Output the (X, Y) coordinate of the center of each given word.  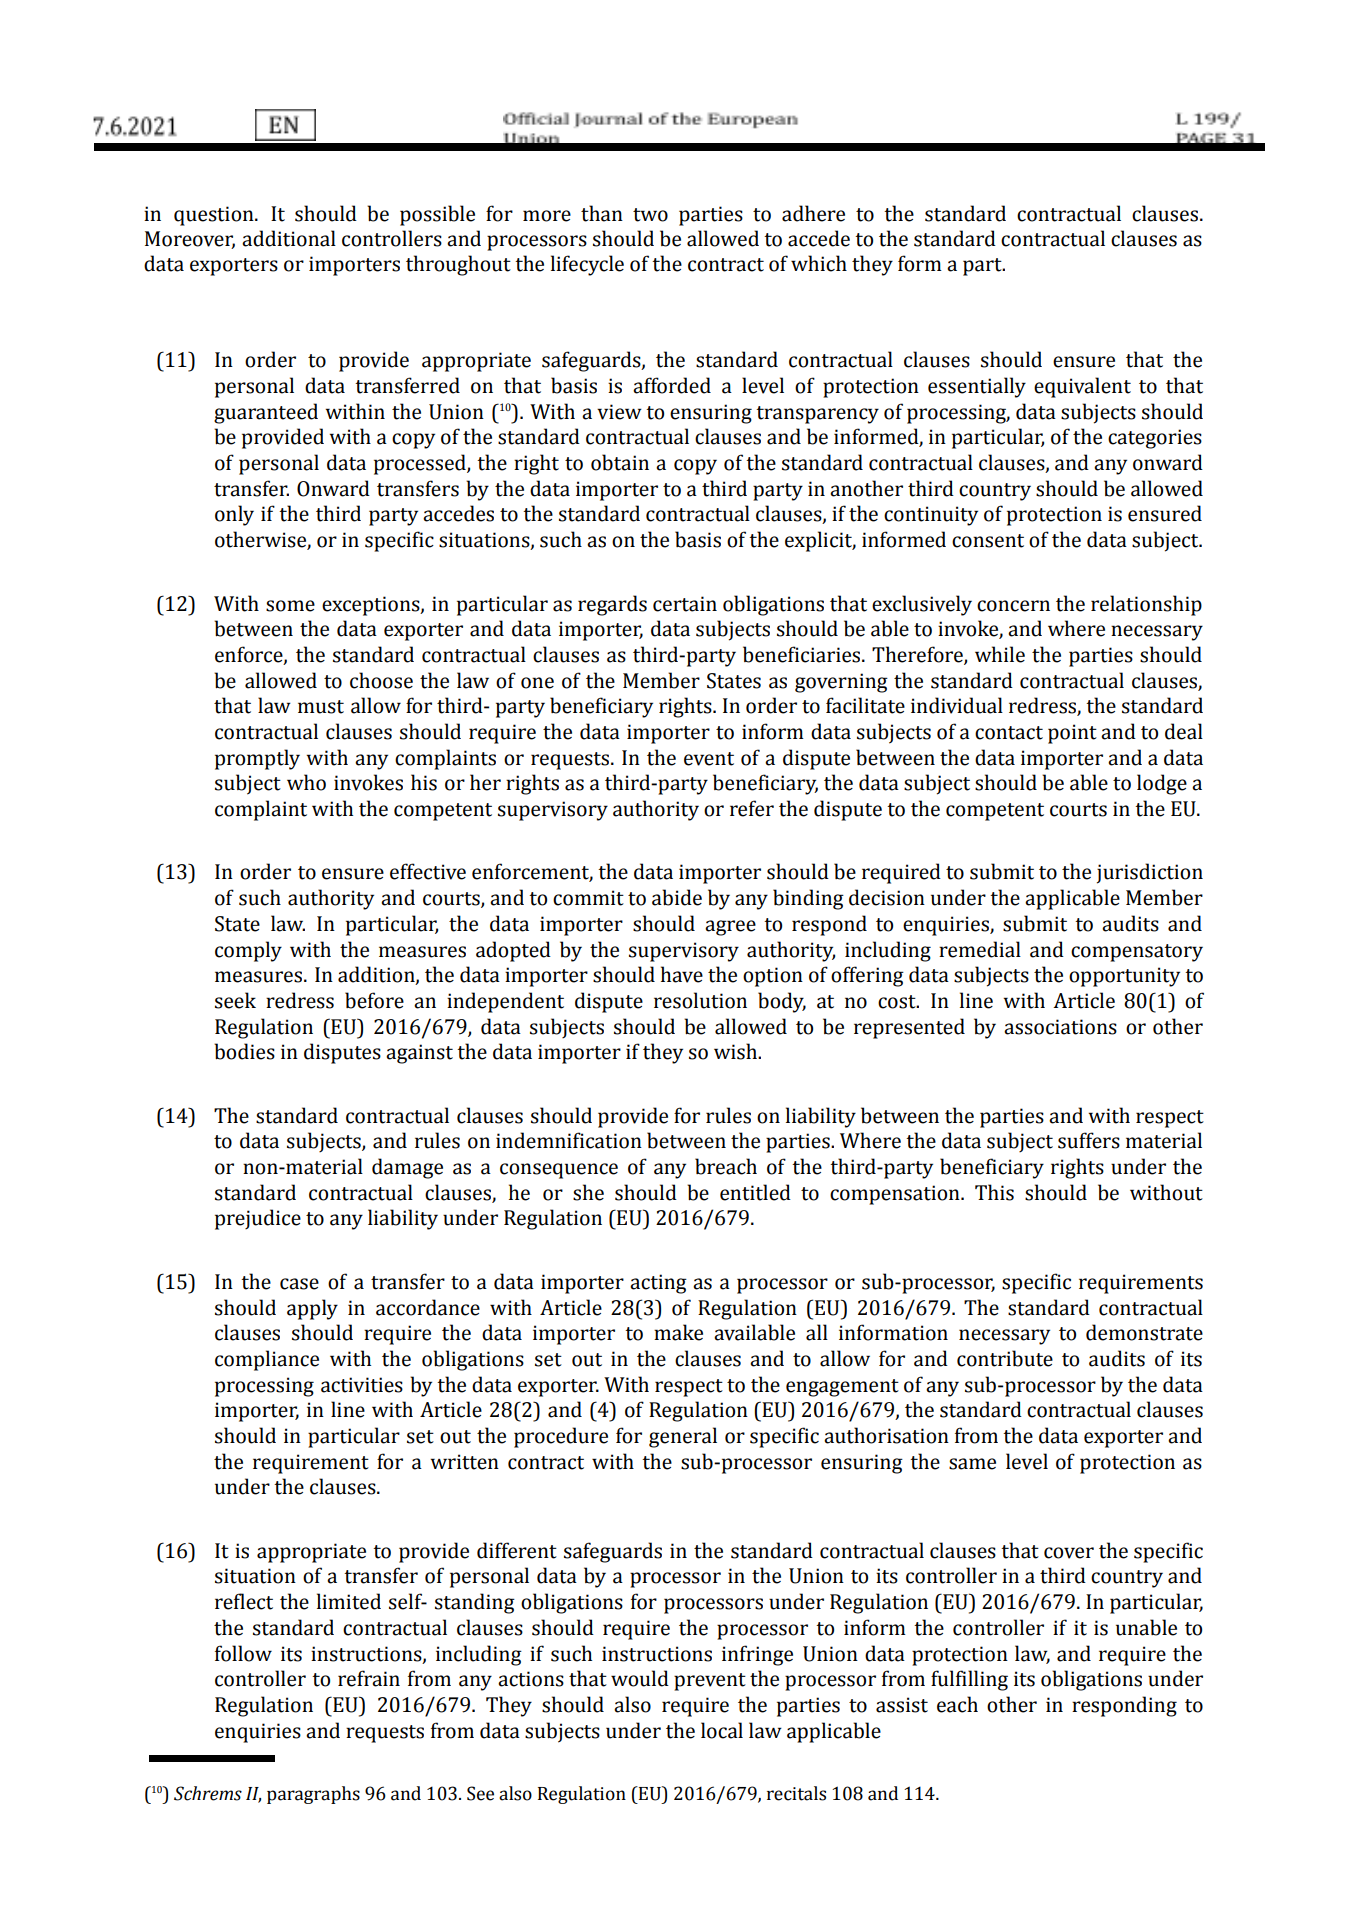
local (722, 1730)
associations (1060, 1027)
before (374, 1000)
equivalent (1082, 387)
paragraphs (313, 1795)
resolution (700, 1000)
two (650, 215)
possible (437, 215)
